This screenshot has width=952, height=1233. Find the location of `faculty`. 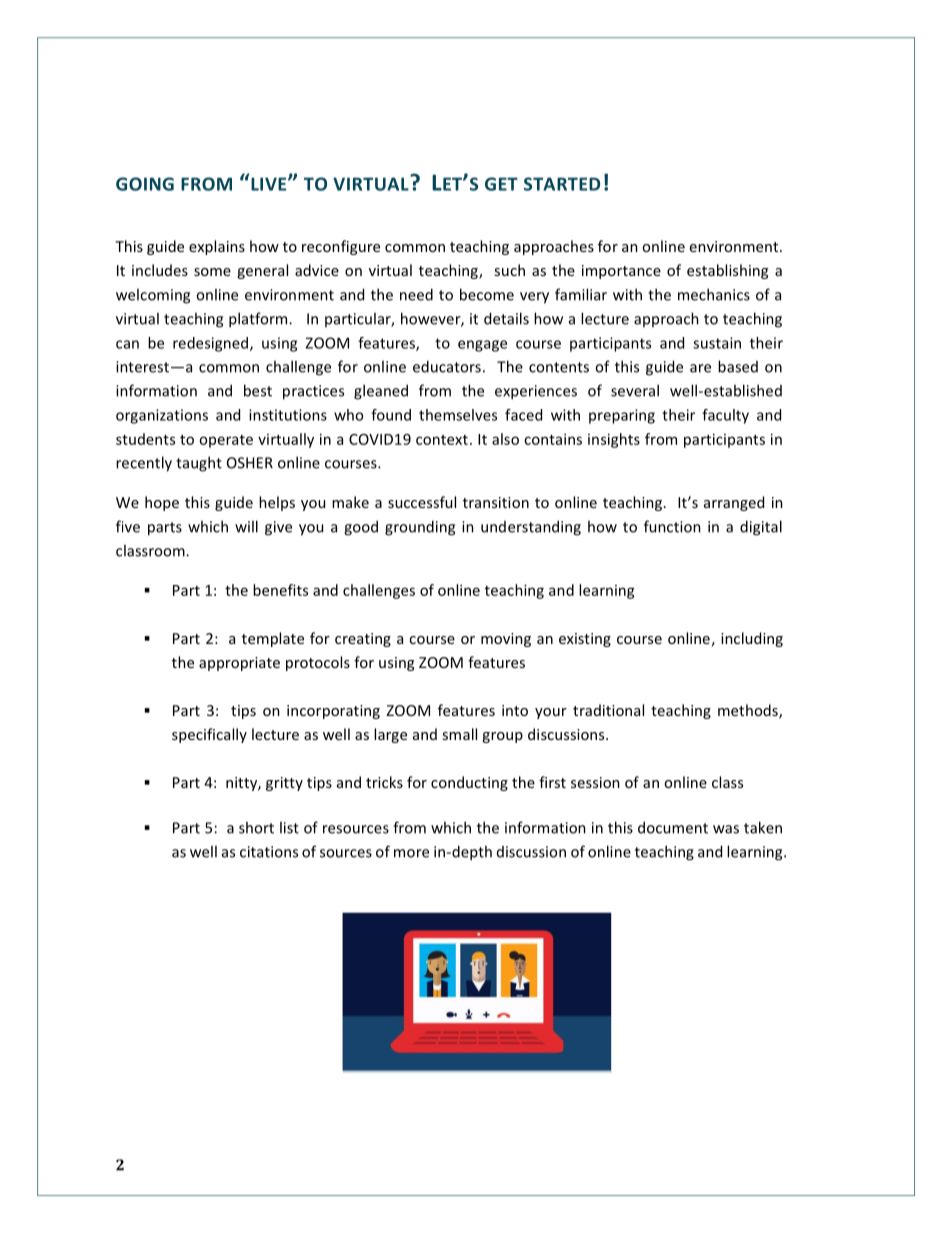

faculty is located at coordinates (725, 416).
